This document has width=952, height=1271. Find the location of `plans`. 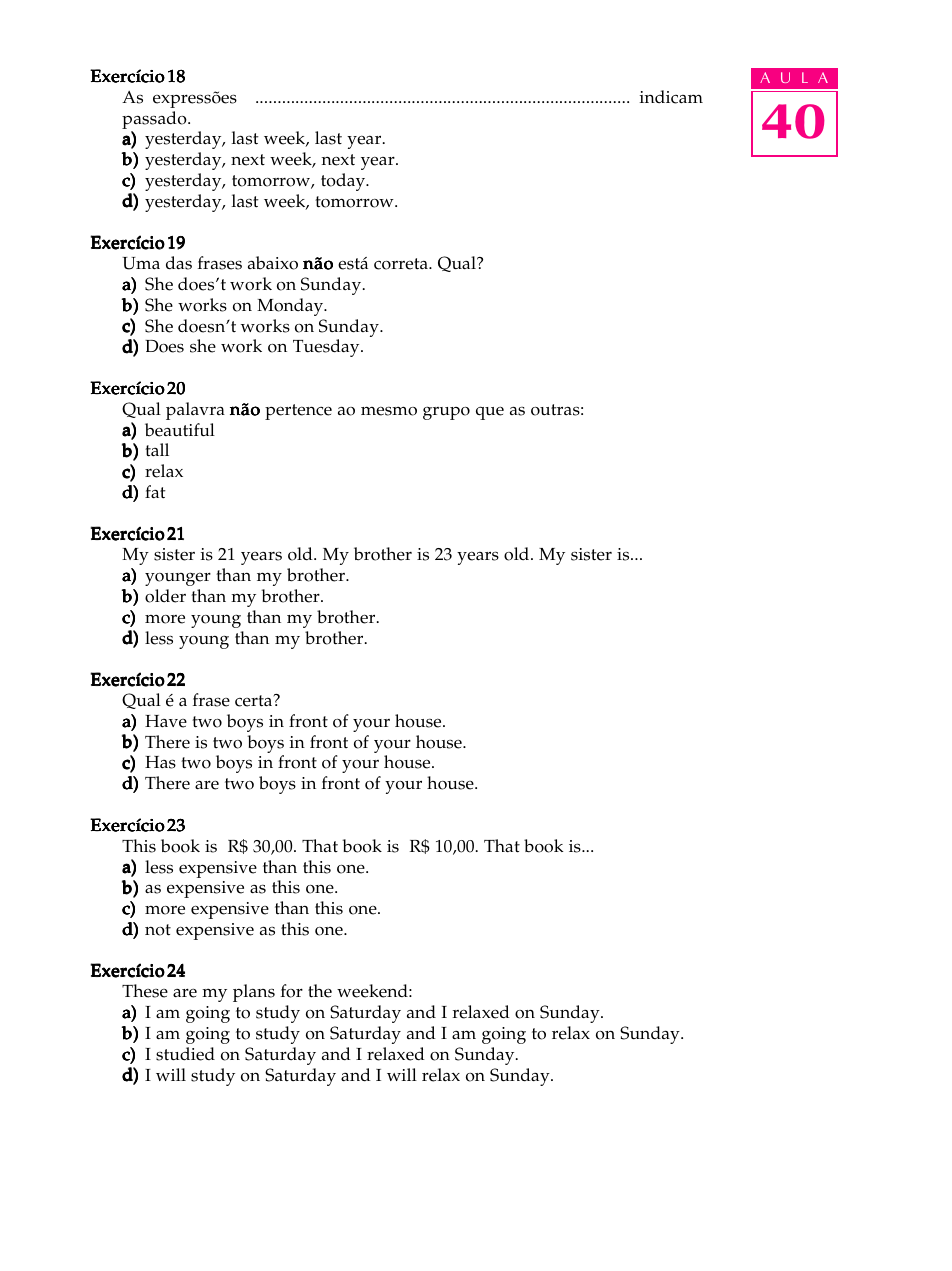

plans is located at coordinates (254, 993).
